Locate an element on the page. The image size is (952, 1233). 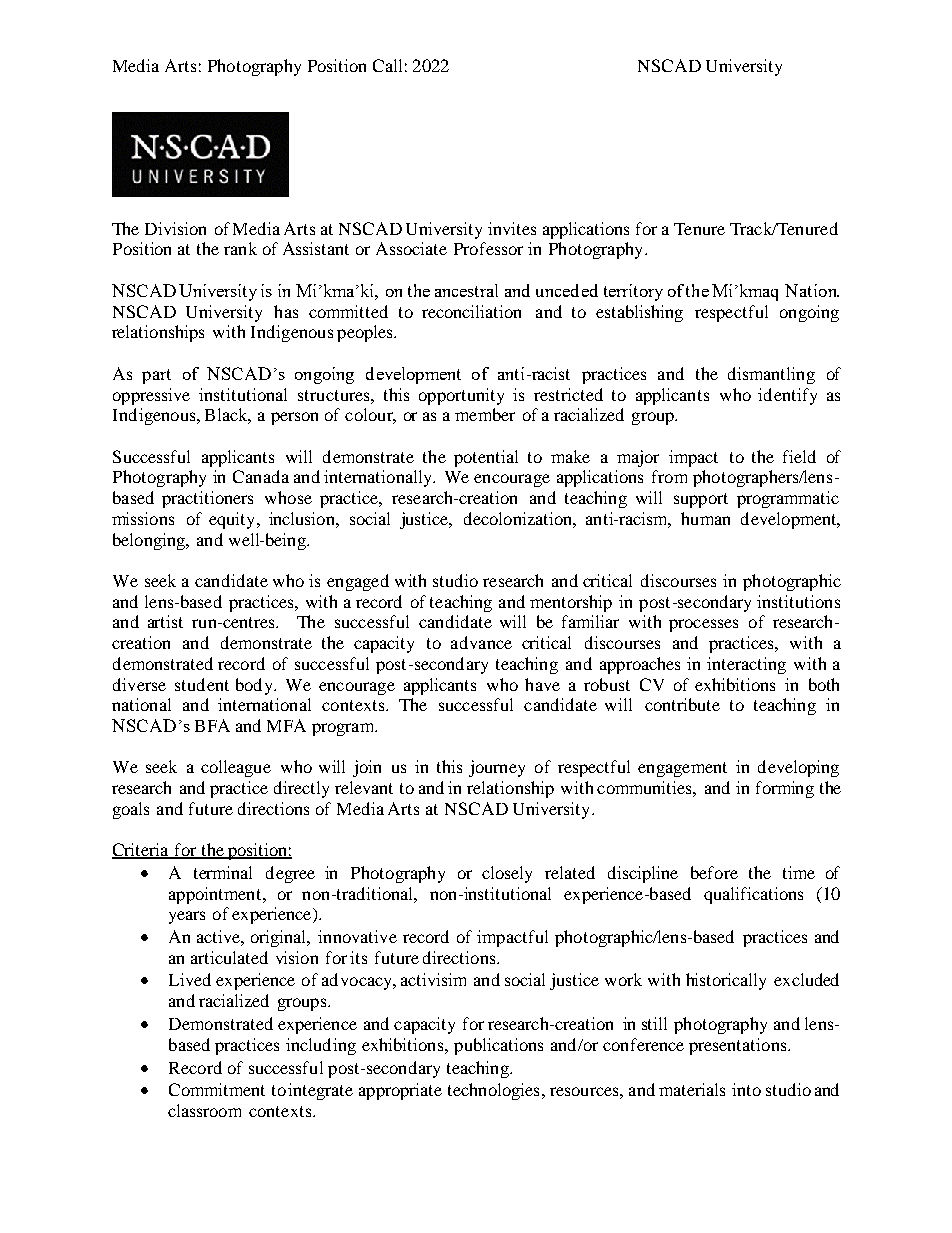
interacting is located at coordinates (746, 665).
